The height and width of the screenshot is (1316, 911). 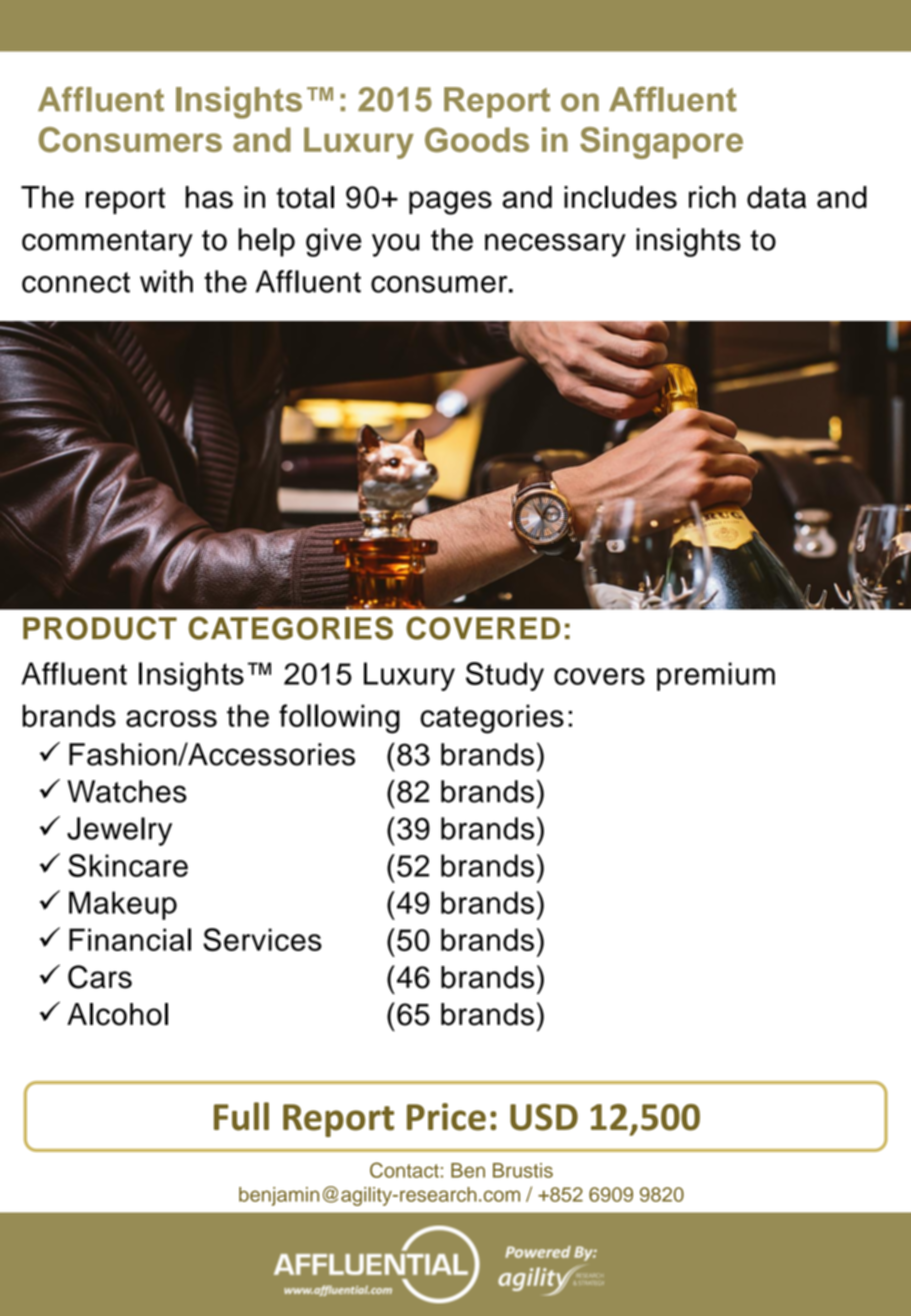 I want to click on has, so click(x=209, y=197).
